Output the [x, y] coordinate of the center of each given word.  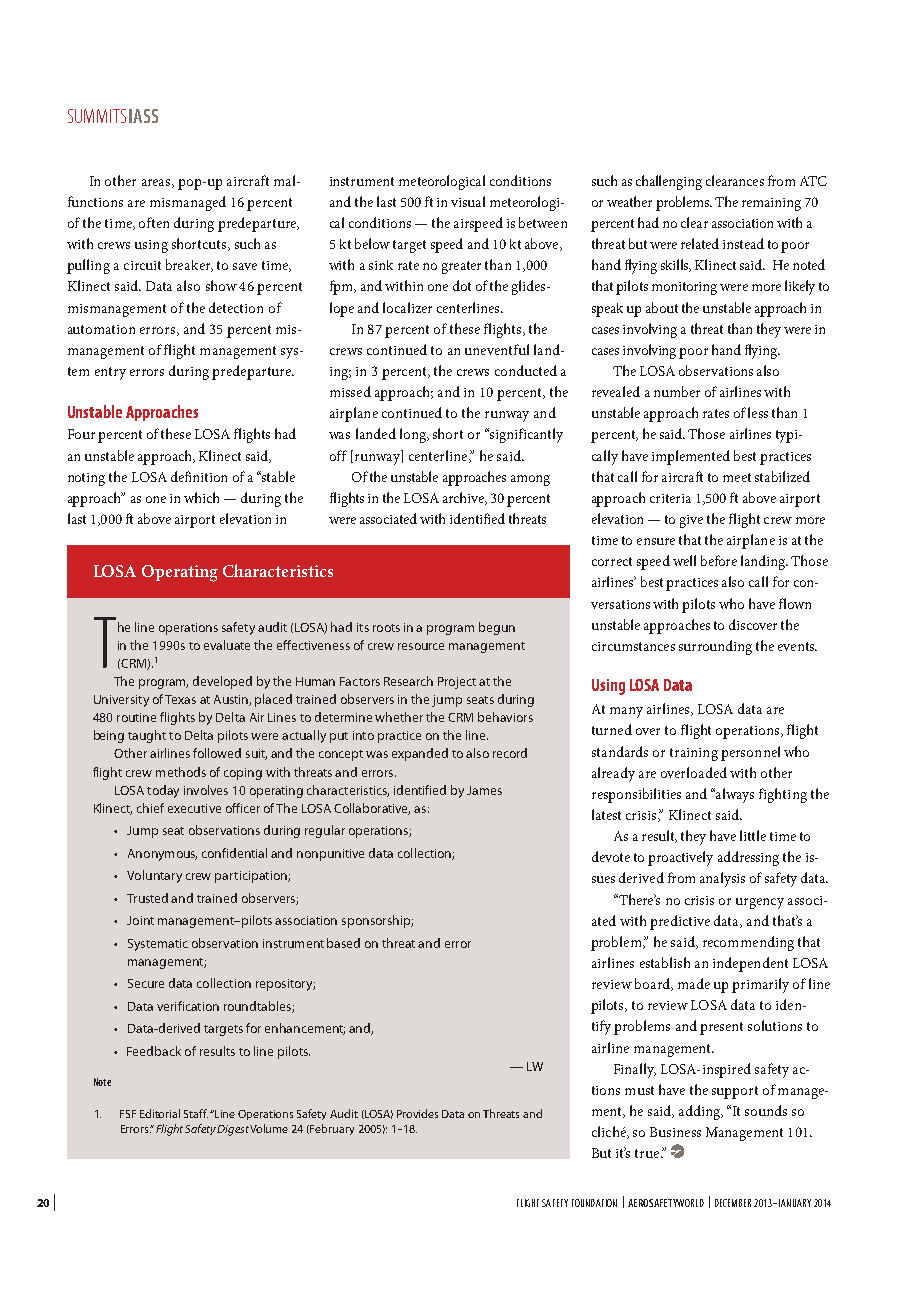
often [154, 222]
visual [468, 201]
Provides [417, 1113]
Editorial [160, 1113]
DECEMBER [733, 1203]
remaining [771, 204]
